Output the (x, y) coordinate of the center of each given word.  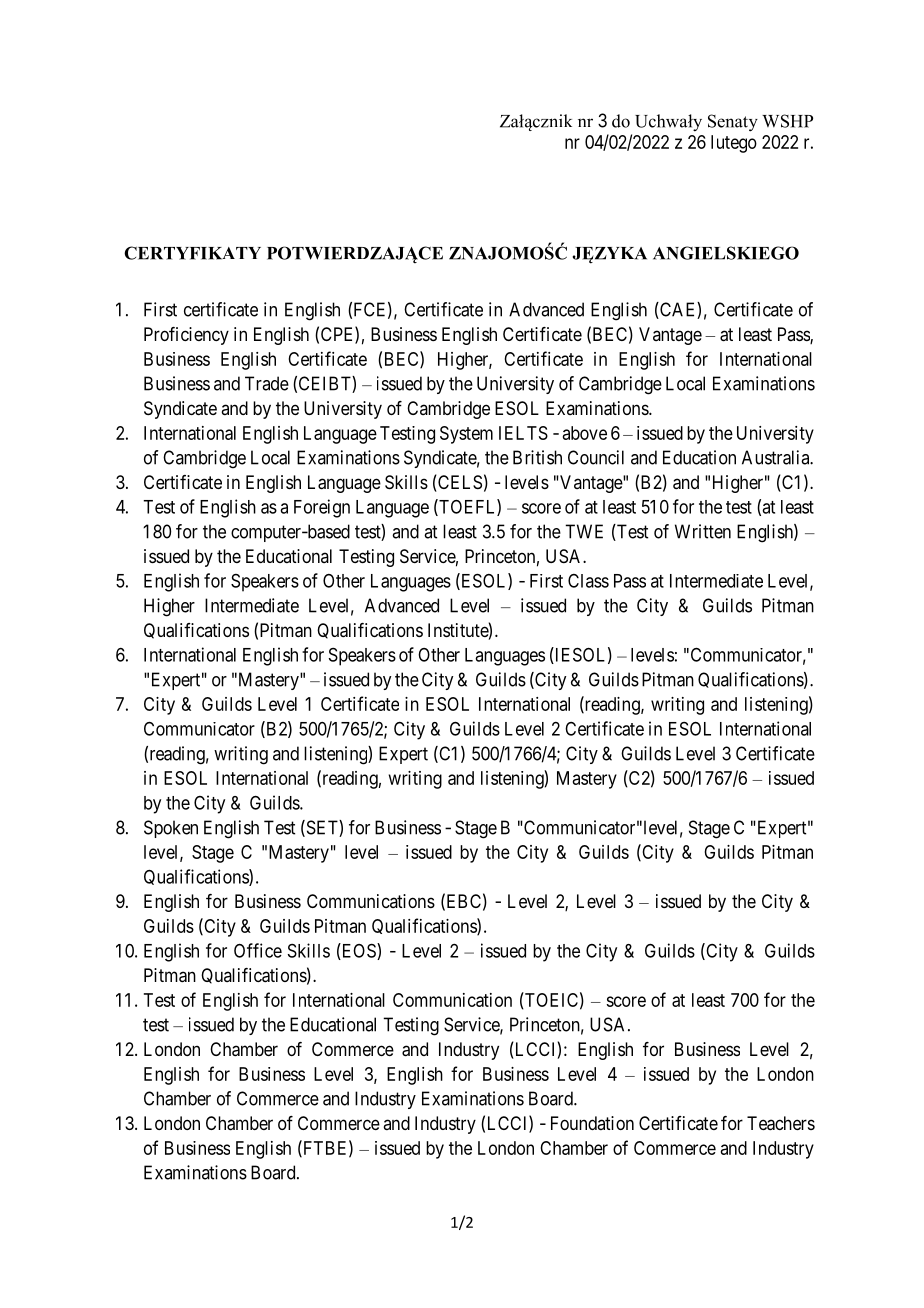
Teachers (781, 1123)
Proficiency (186, 336)
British (537, 457)
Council (596, 457)
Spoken (171, 829)
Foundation (592, 1123)
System (466, 435)
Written (703, 531)
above (585, 433)
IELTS (523, 433)
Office (258, 950)
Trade (267, 383)
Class (588, 581)
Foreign (322, 508)
